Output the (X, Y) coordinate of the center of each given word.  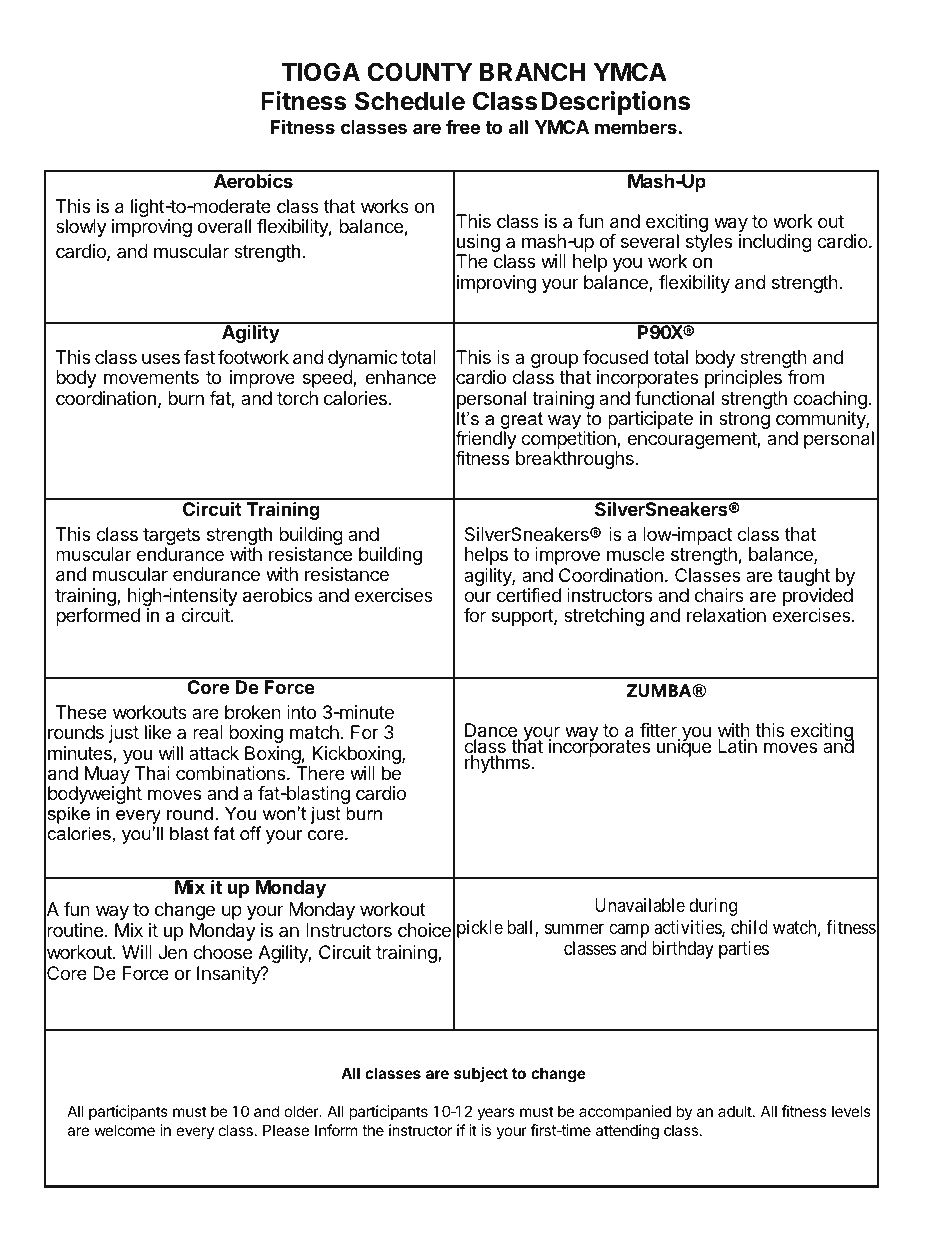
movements (151, 377)
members (636, 127)
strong (744, 420)
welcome (124, 1130)
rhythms (498, 764)
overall (224, 226)
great (521, 422)
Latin (737, 746)
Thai (152, 773)
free (463, 127)
